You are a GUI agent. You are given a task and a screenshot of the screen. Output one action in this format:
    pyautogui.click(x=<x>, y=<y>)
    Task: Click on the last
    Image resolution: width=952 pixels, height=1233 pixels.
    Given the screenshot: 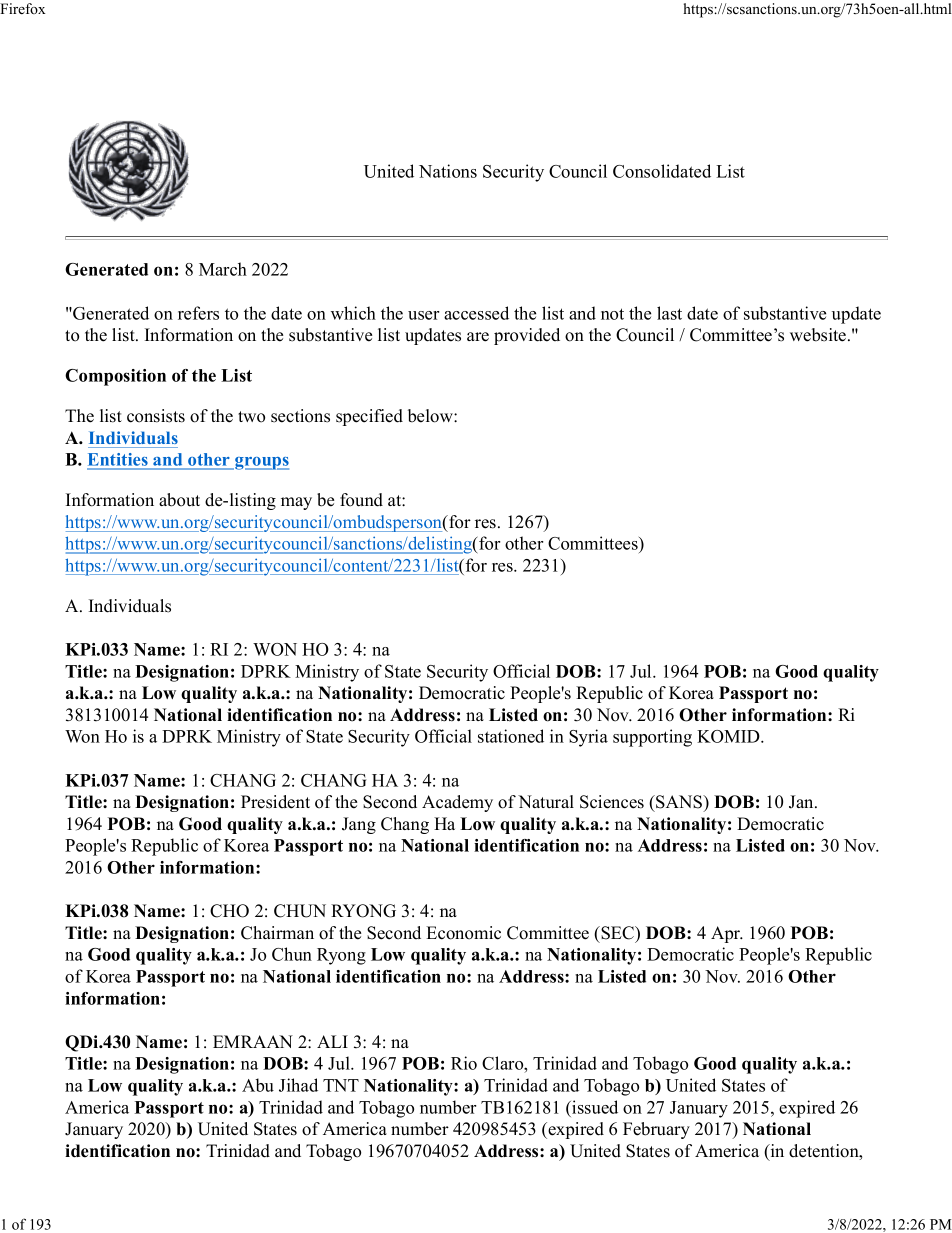 What is the action you would take?
    pyautogui.click(x=669, y=313)
